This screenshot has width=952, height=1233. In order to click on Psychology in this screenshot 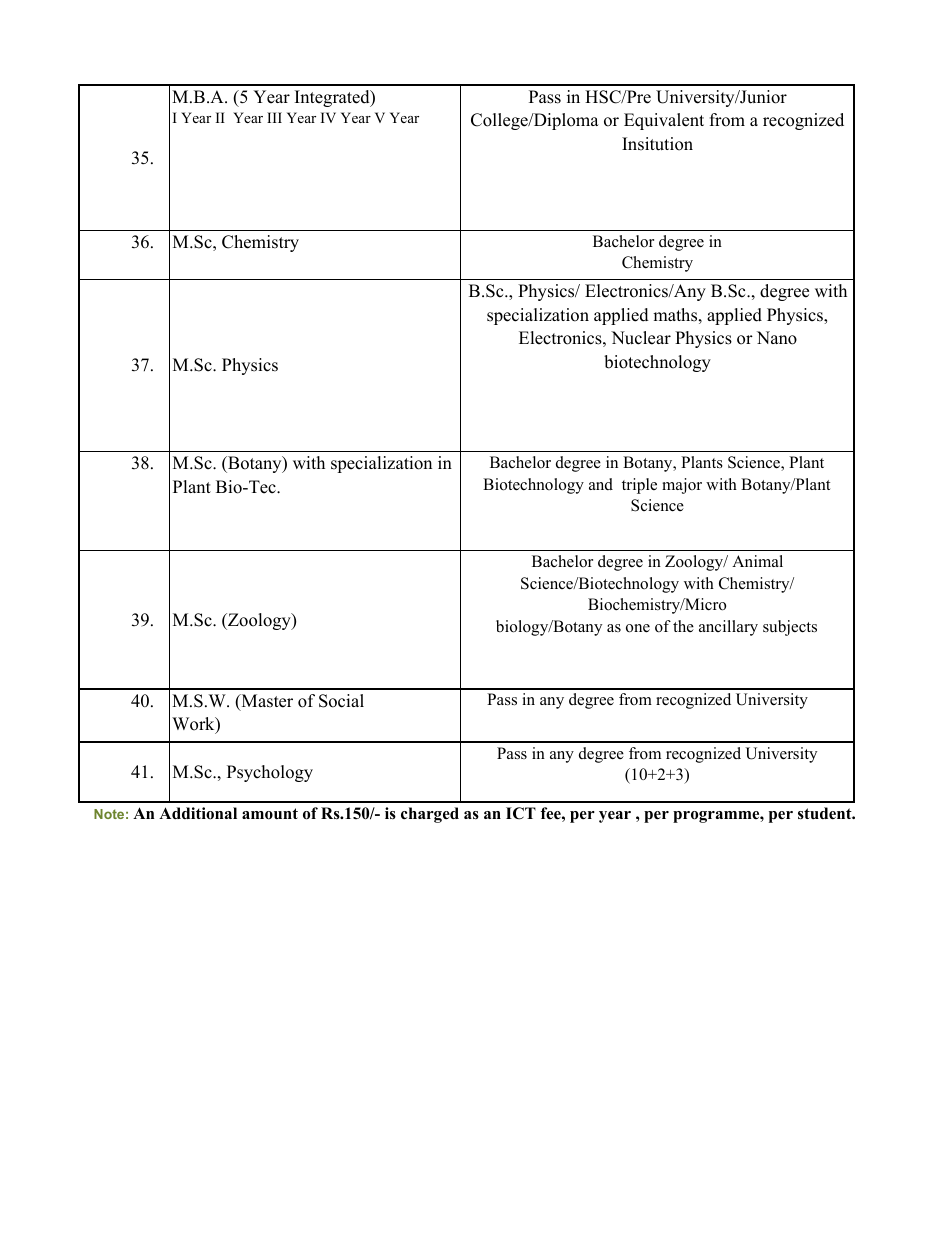, I will do `click(270, 773)`.
